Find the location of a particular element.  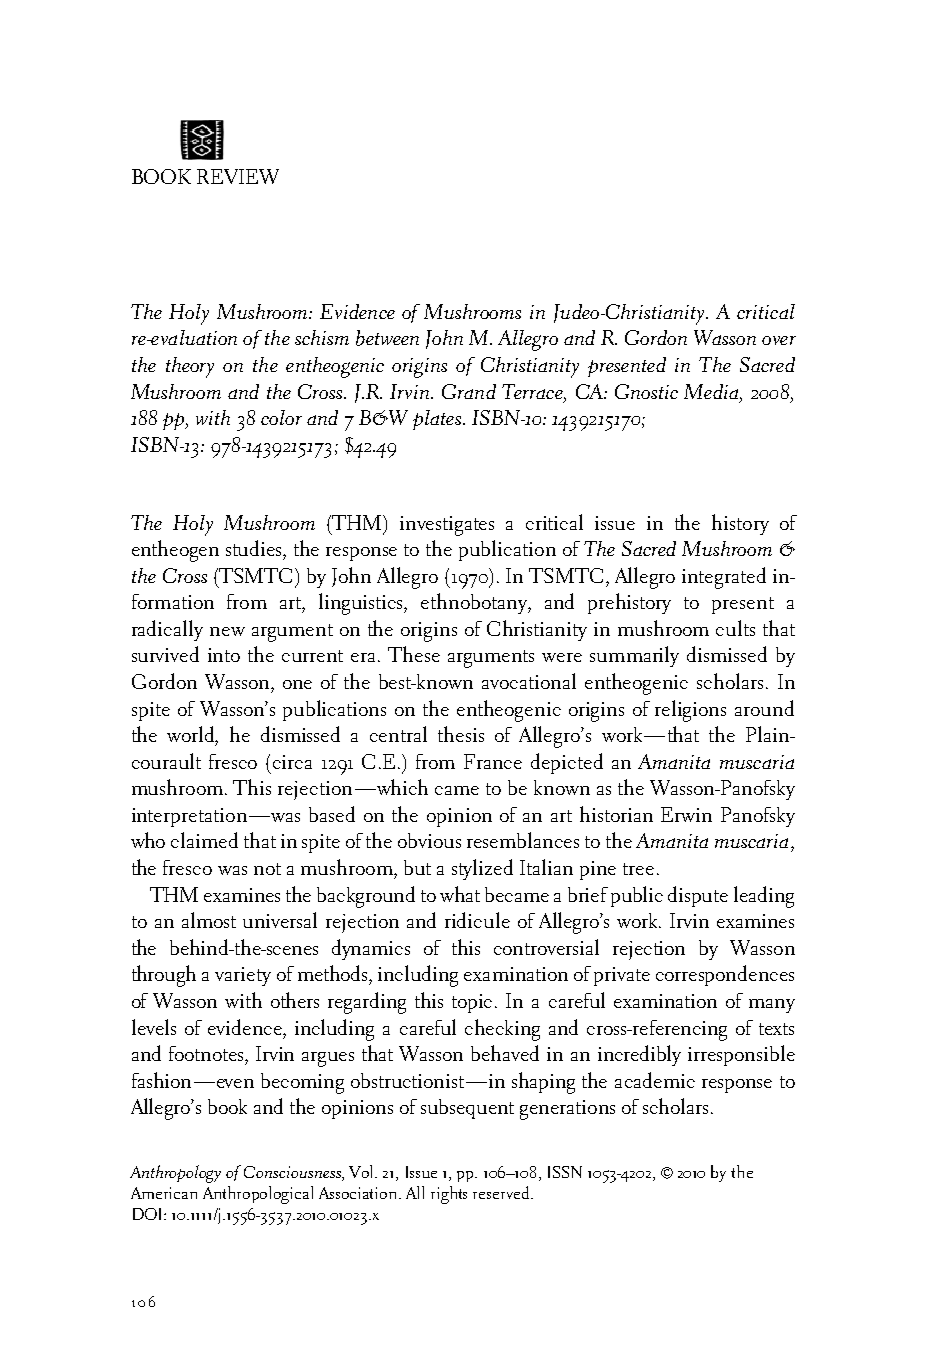

thesis is located at coordinates (461, 734).
